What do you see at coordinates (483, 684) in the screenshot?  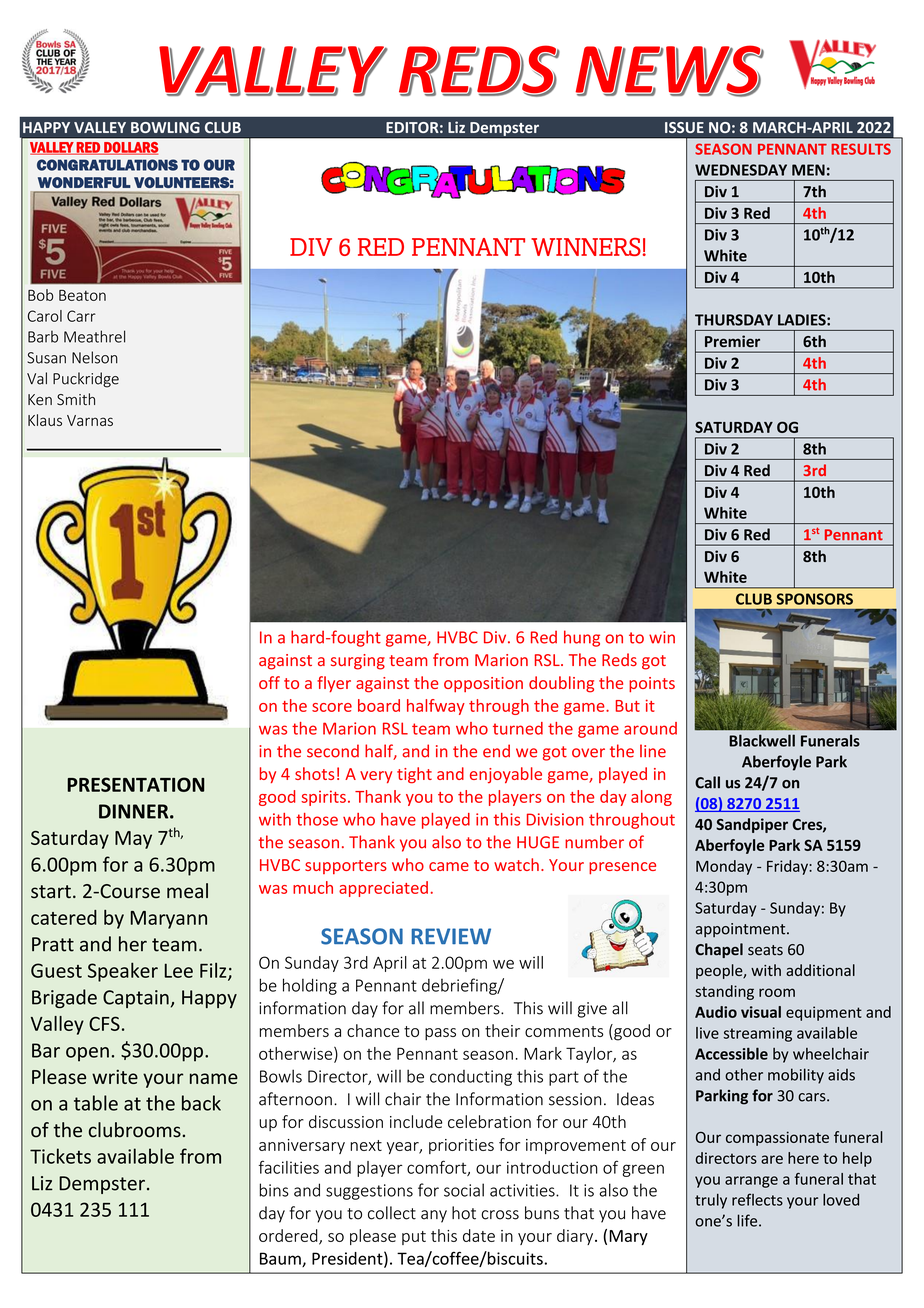 I see `opposition` at bounding box center [483, 684].
